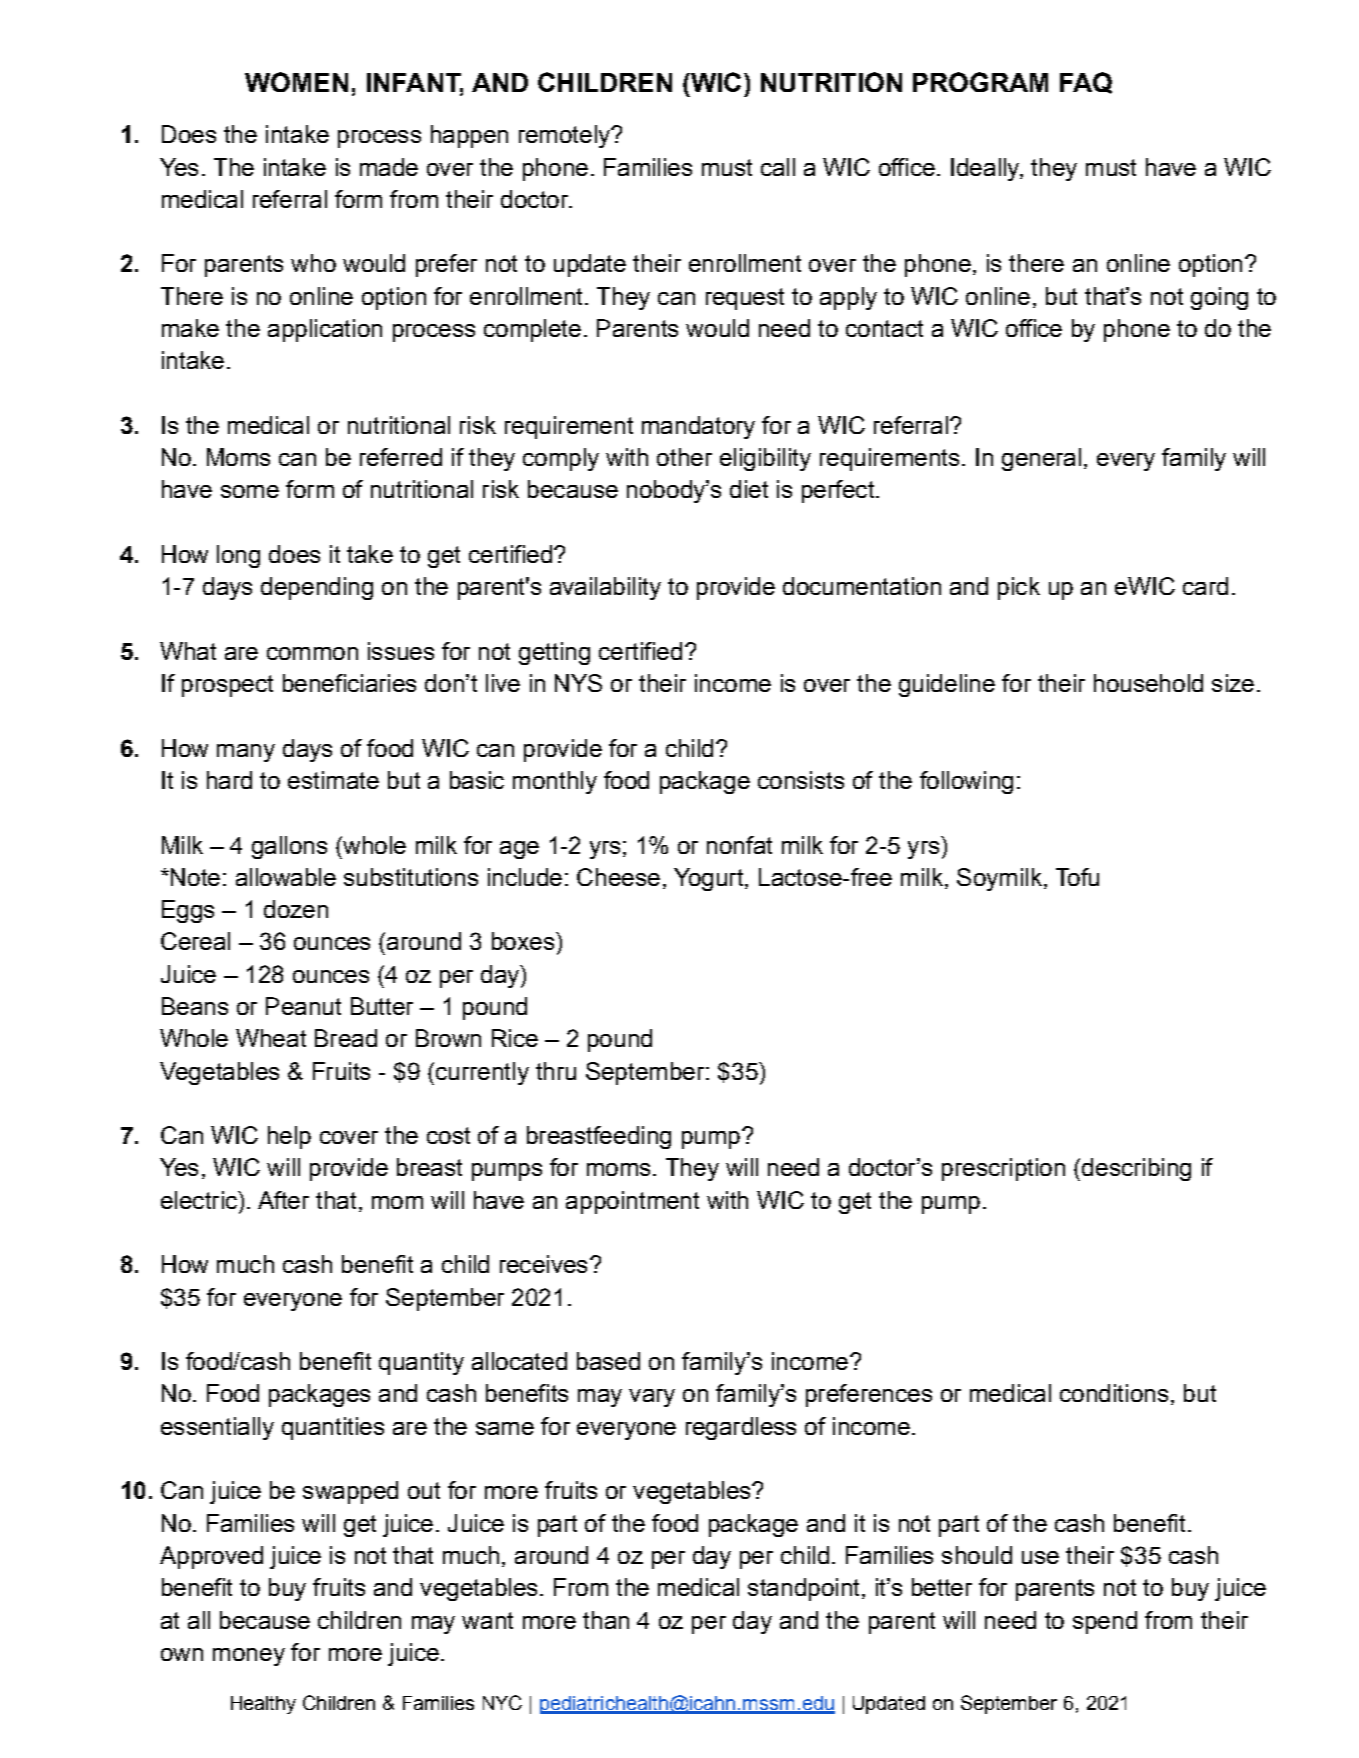 The height and width of the screenshot is (1758, 1359). I want to click on than, so click(606, 1620).
